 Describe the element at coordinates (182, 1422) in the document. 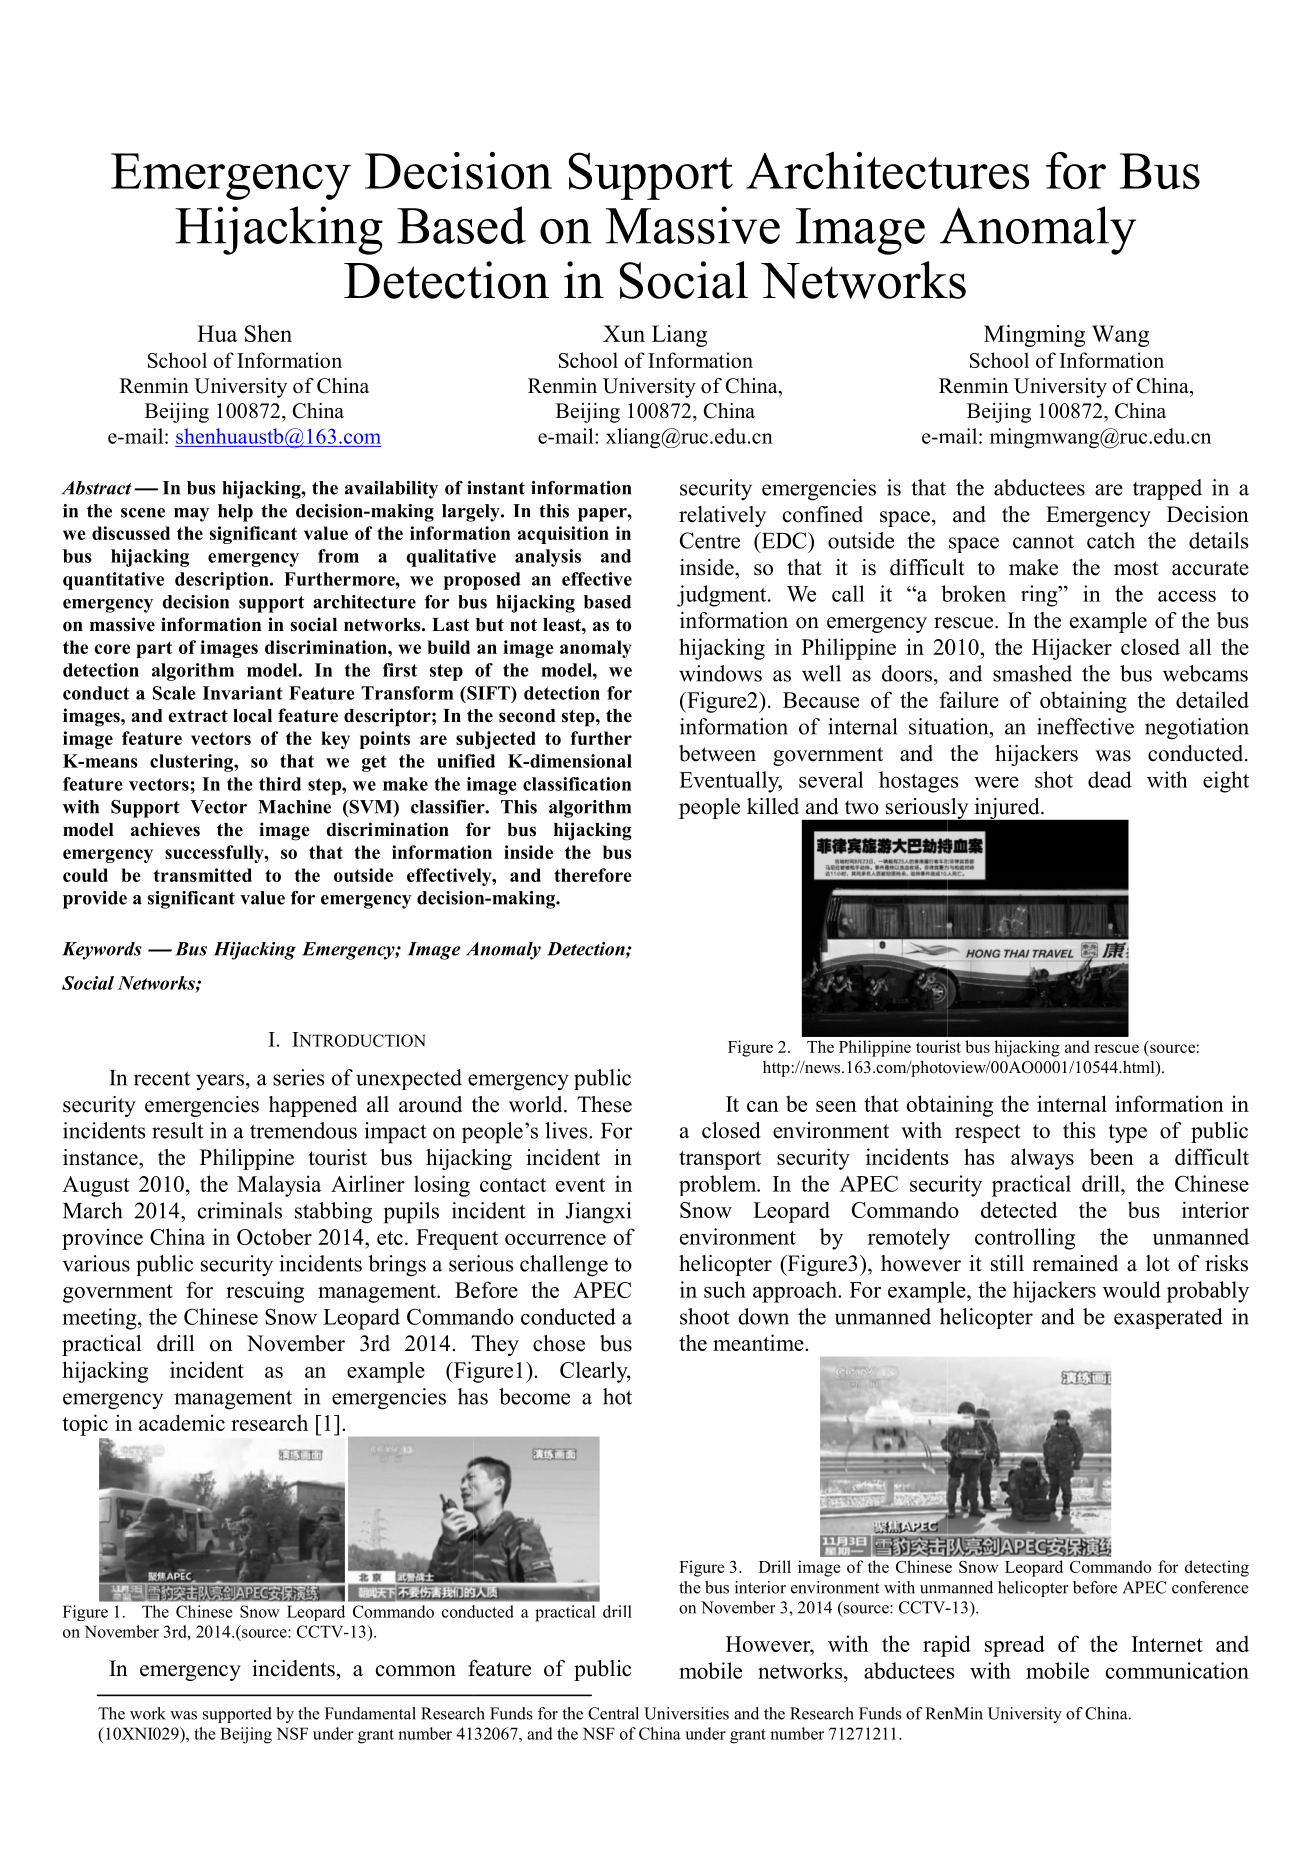

I see `academic` at that location.
